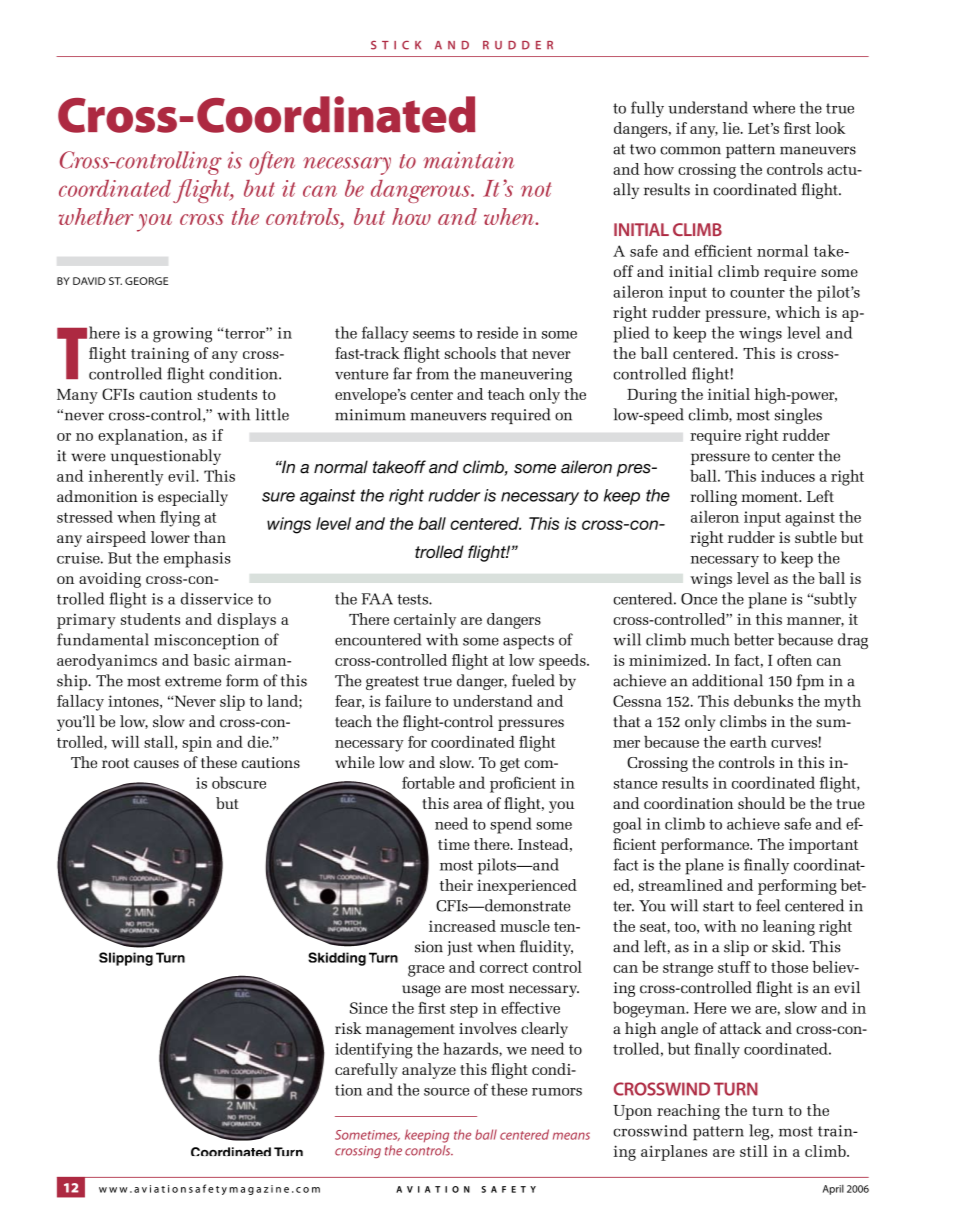  I want to click on aspects, so click(528, 642).
